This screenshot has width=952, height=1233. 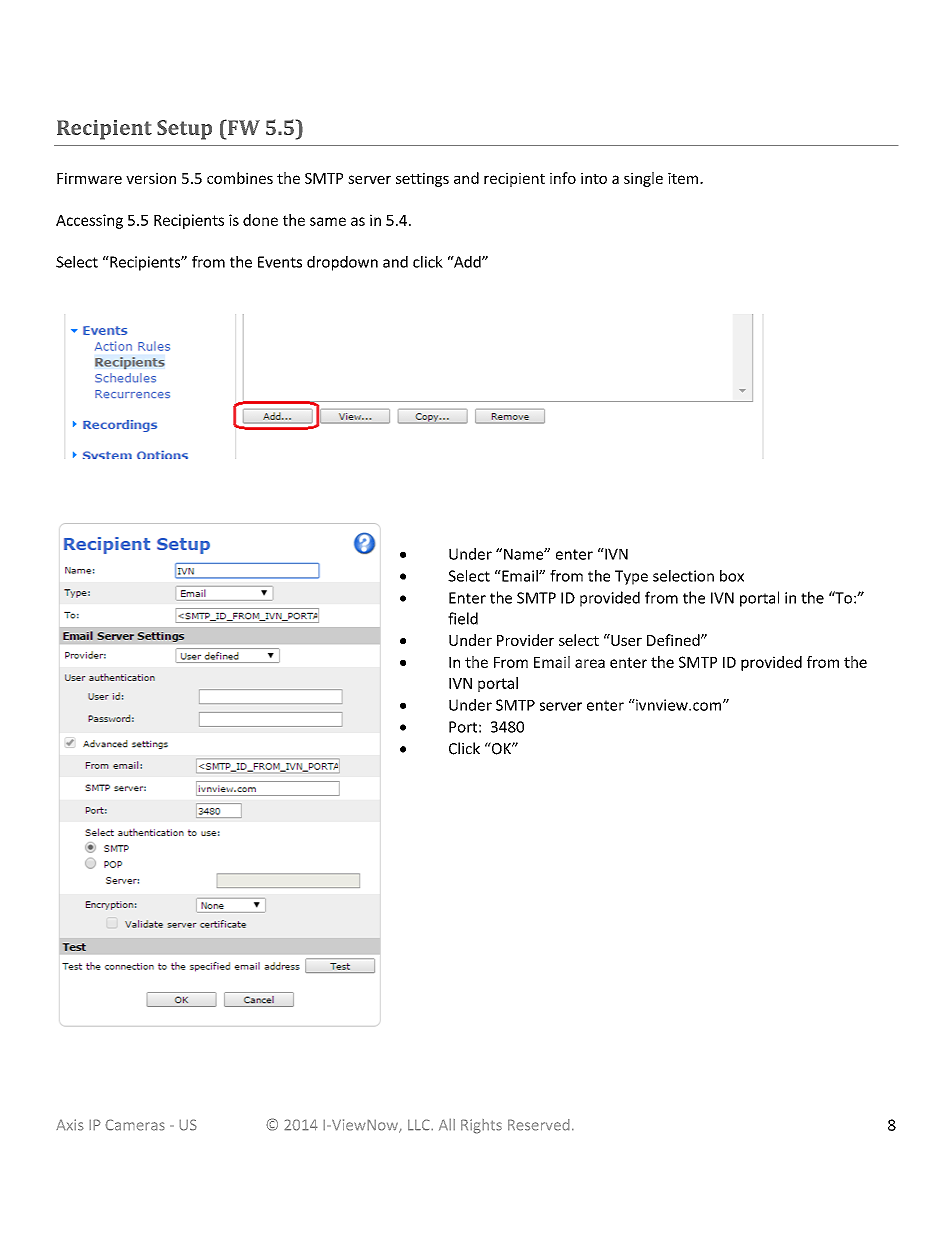 I want to click on User, so click(x=625, y=640).
